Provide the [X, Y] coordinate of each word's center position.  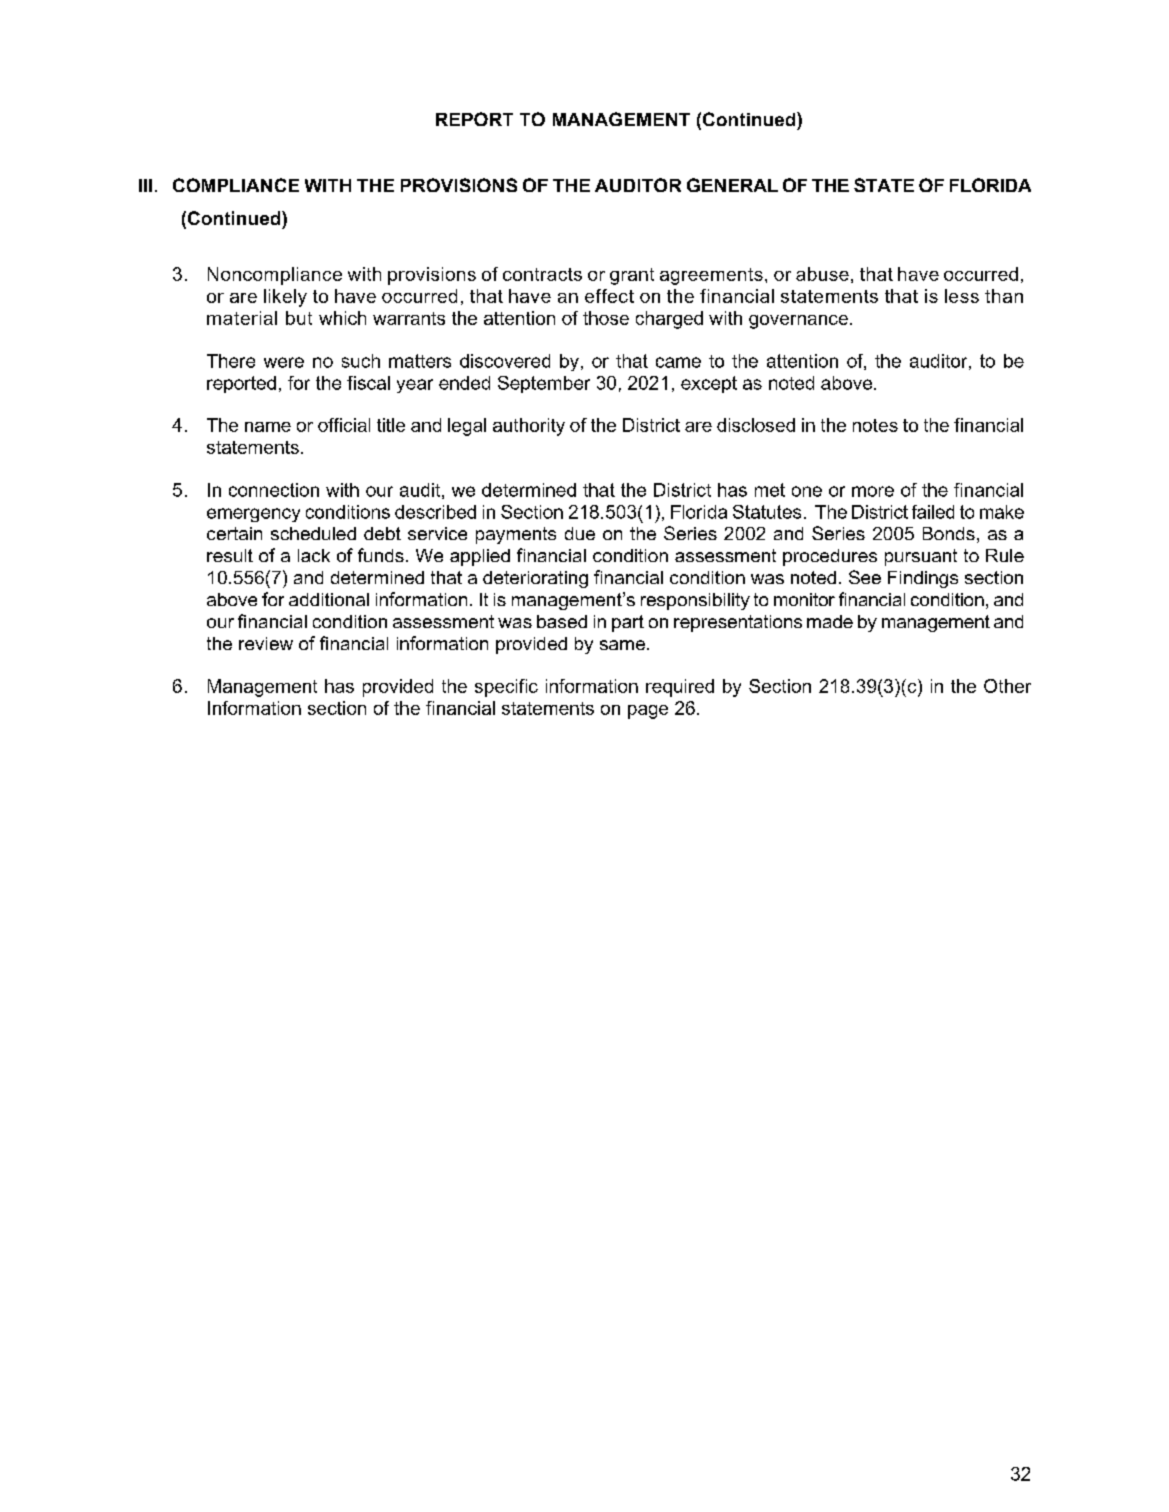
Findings [923, 579]
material [242, 318]
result [230, 555]
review [266, 643]
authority [529, 427]
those [606, 318]
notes [875, 425]
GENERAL [732, 185]
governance [798, 322]
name [268, 427]
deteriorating [535, 579]
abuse [822, 274]
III [145, 185]
